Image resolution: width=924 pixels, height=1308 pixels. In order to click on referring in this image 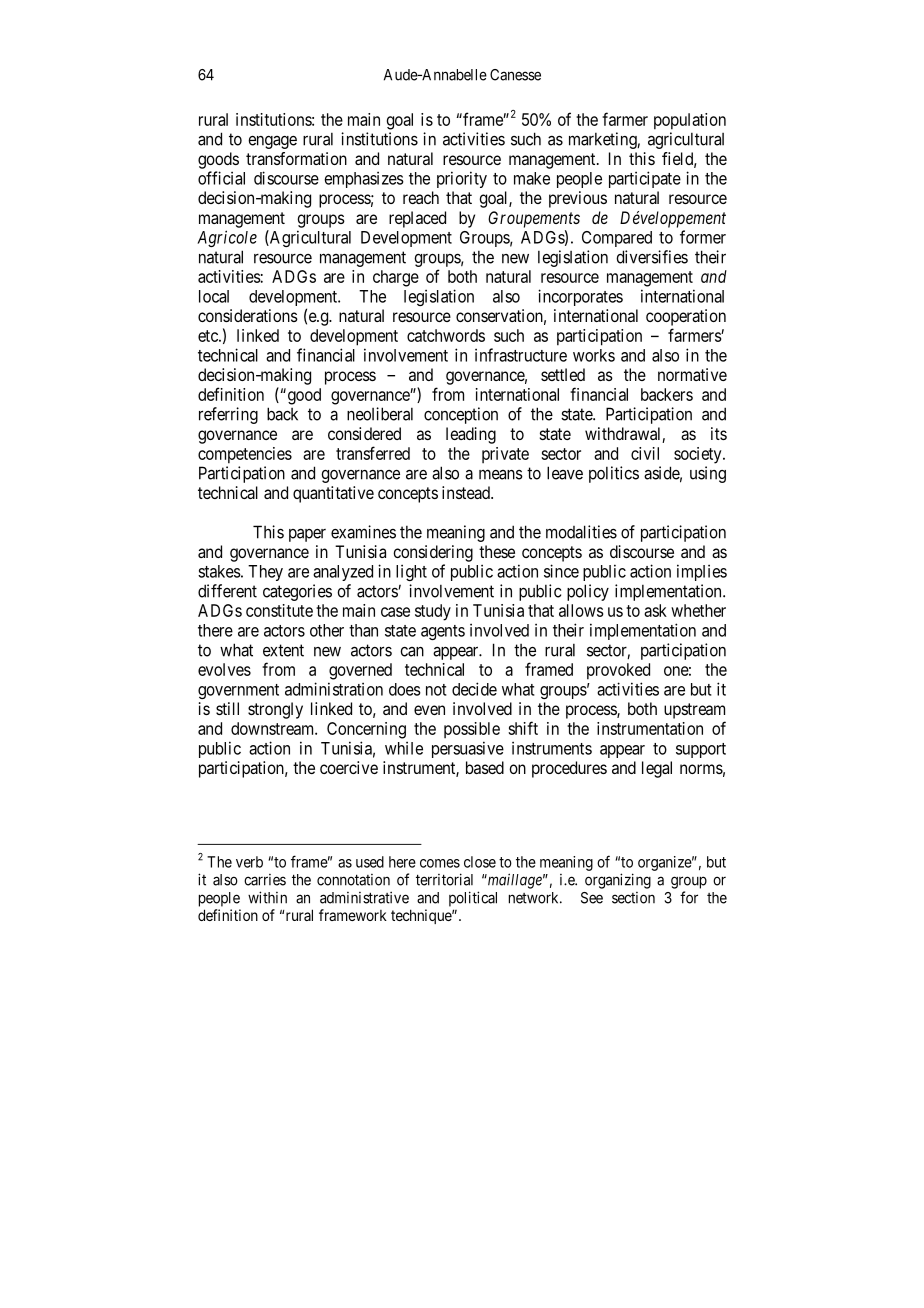, I will do `click(228, 415)`.
